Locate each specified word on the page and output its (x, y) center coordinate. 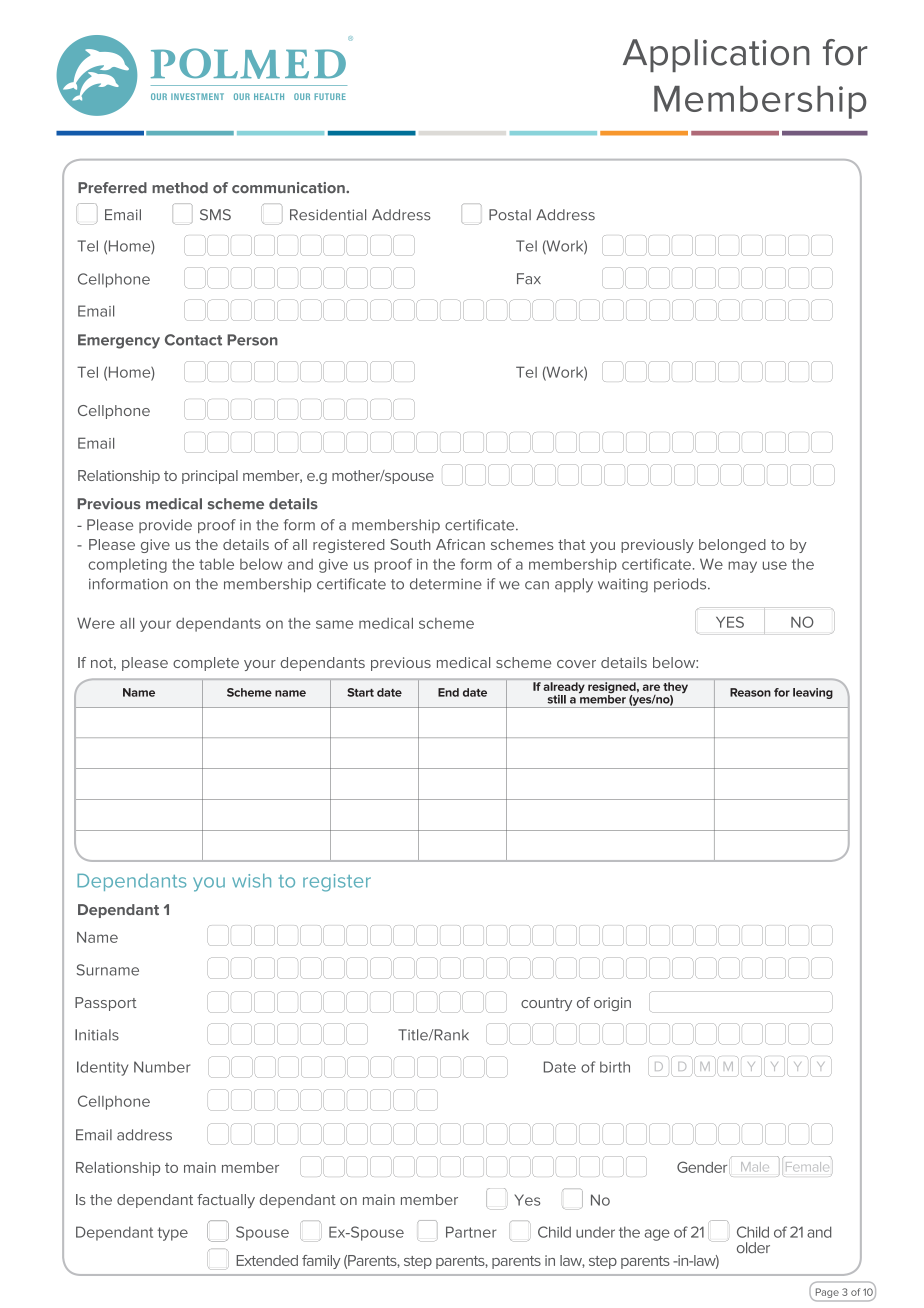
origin (612, 1004)
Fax (529, 279)
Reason (750, 692)
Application (716, 55)
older (753, 1248)
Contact (193, 340)
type (172, 1234)
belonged (732, 546)
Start (360, 692)
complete (206, 664)
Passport (106, 1004)
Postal (510, 215)
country (546, 1004)
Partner (471, 1232)
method (180, 188)
